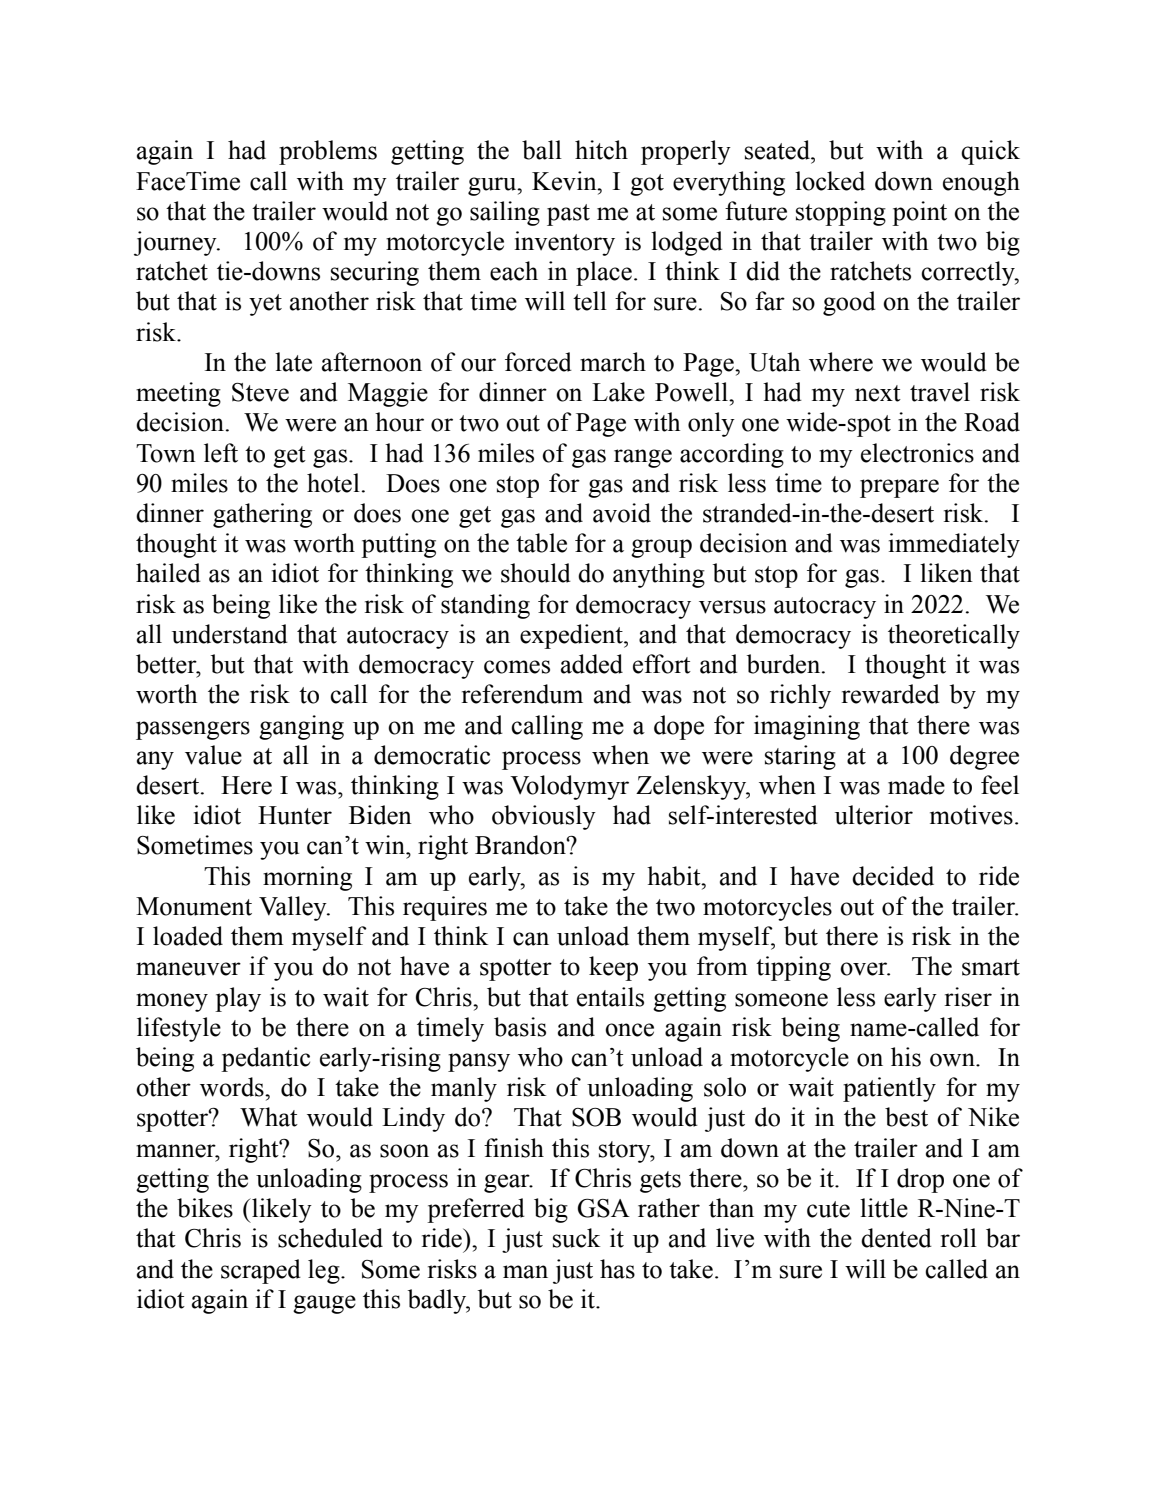 Image resolution: width=1156 pixels, height=1496 pixels. I want to click on entails, so click(610, 997).
